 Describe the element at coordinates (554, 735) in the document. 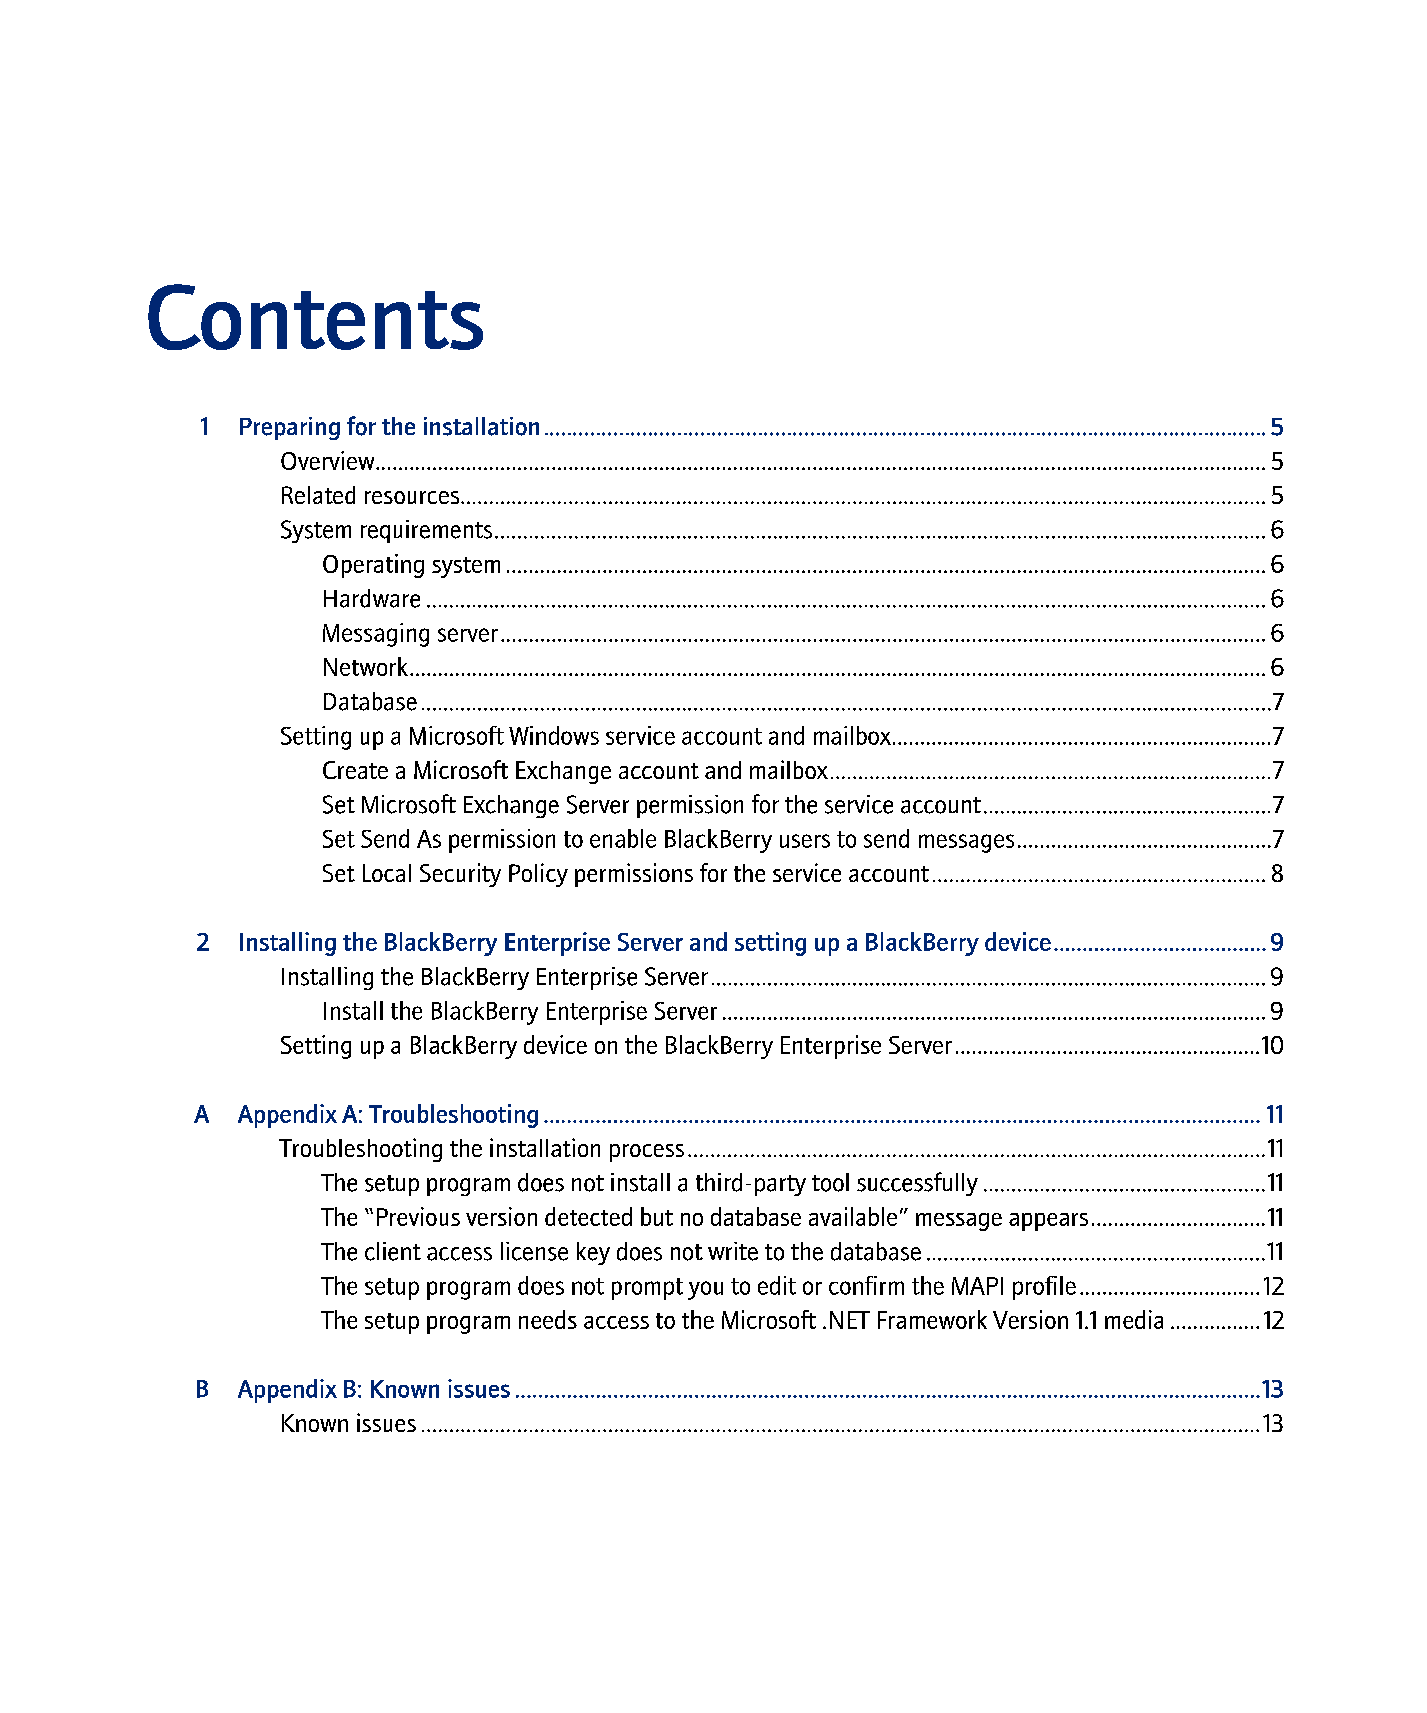

I see `Windows` at that location.
